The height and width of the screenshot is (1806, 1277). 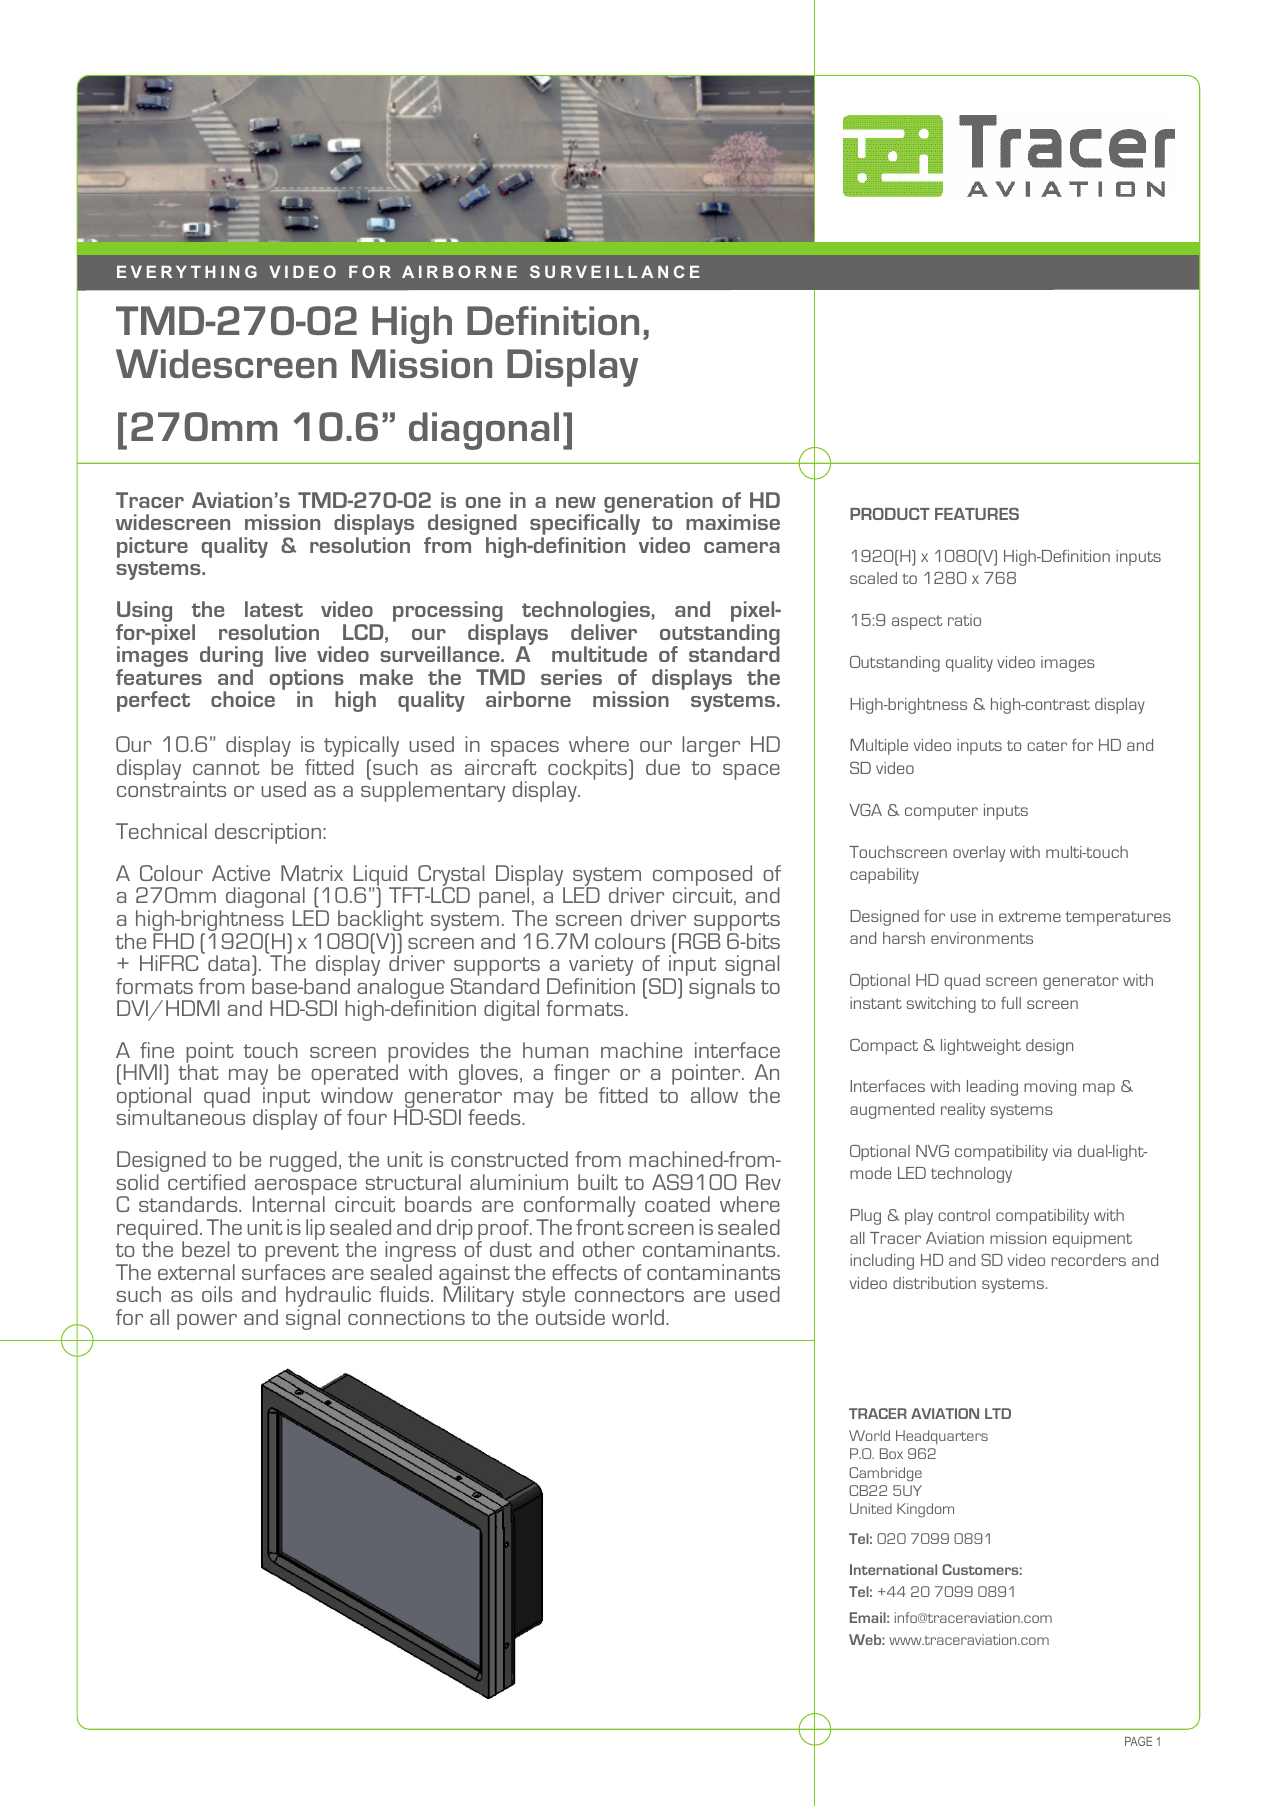 What do you see at coordinates (303, 1161) in the screenshot?
I see `rugged` at bounding box center [303, 1161].
